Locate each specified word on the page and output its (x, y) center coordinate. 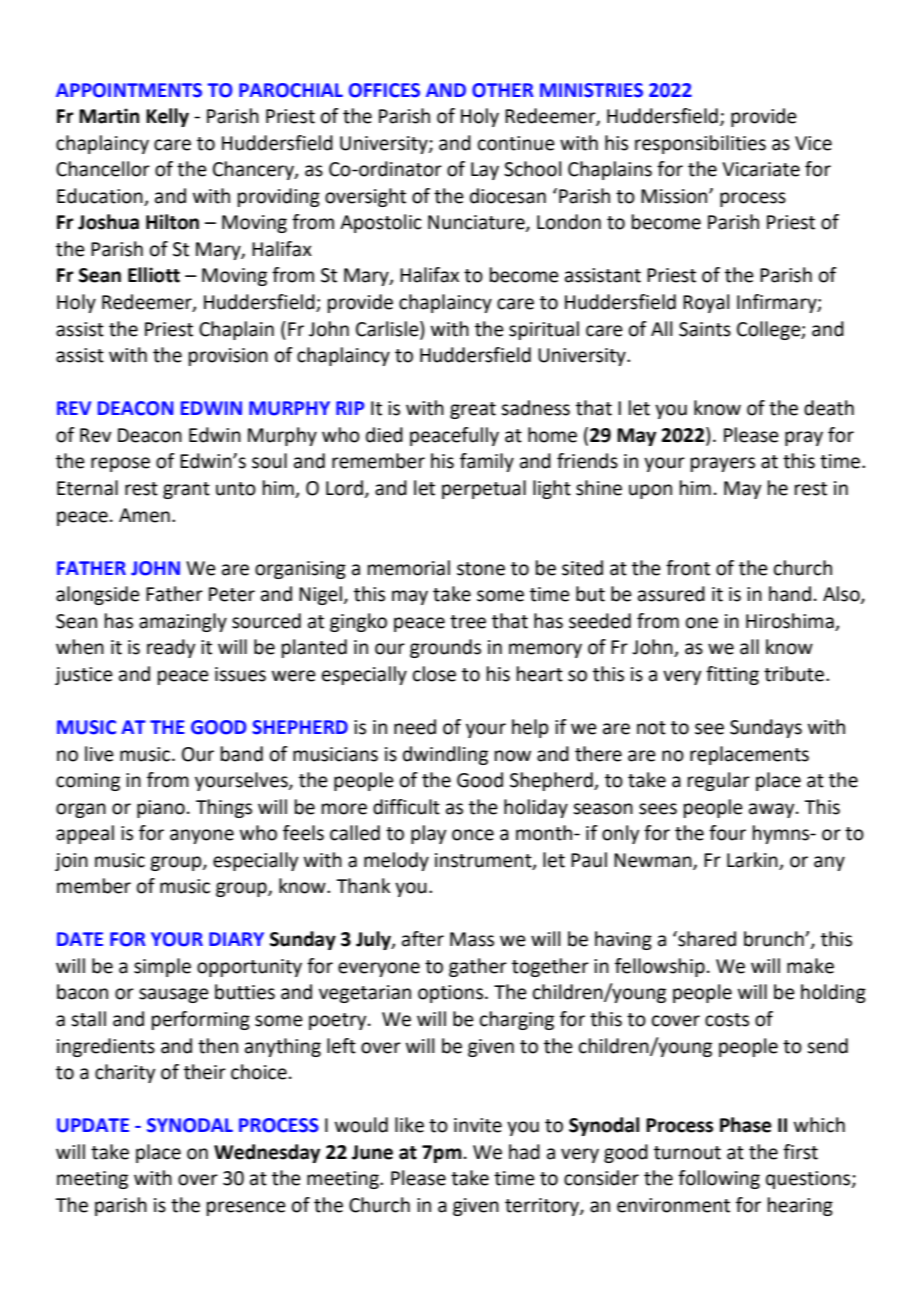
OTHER (503, 90)
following (719, 1179)
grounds (445, 648)
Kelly (167, 117)
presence (246, 1208)
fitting (732, 675)
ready (171, 648)
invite (478, 1125)
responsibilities (700, 144)
